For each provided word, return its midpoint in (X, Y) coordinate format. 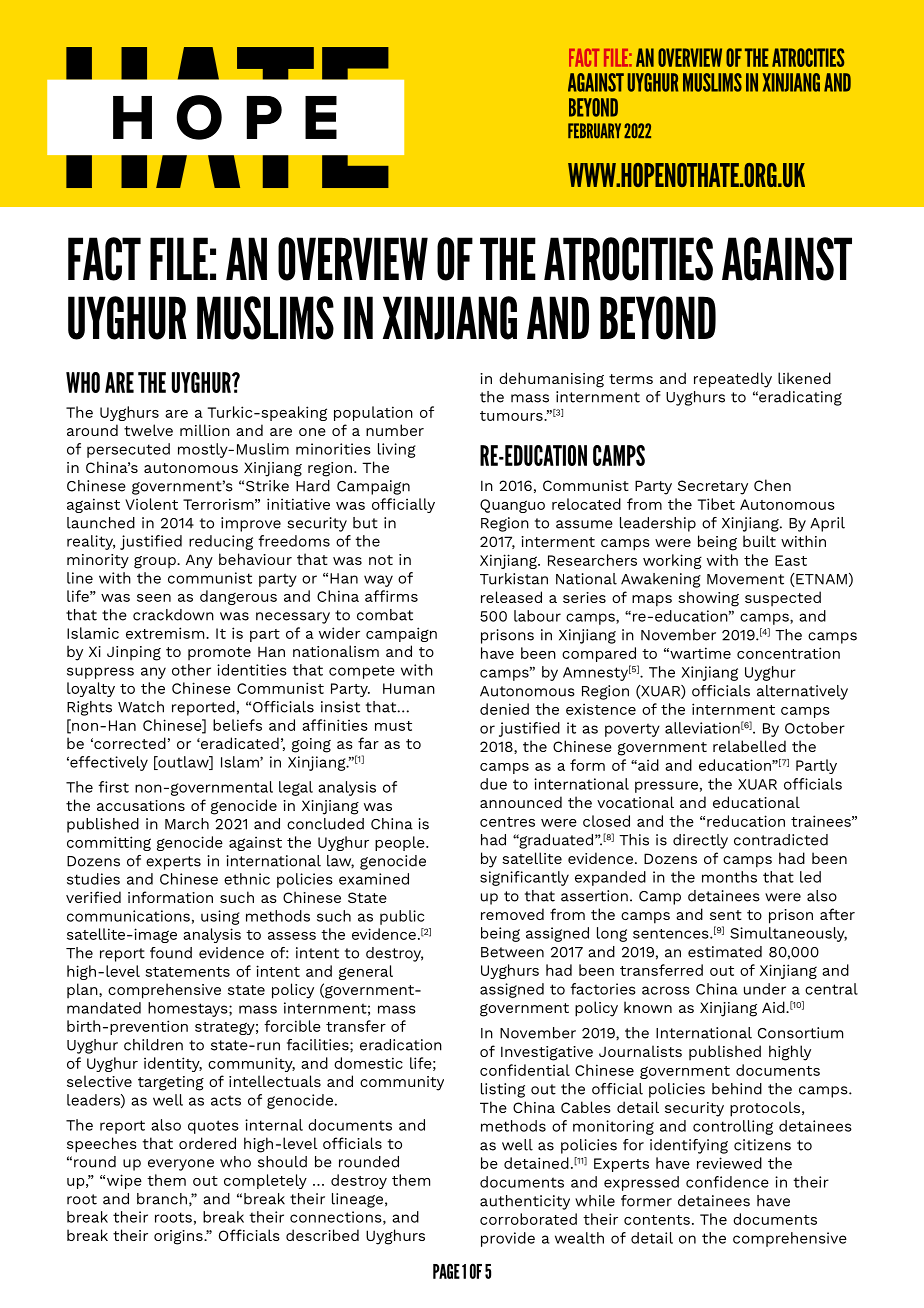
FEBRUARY (594, 131)
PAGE (446, 1271)
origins (179, 1237)
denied (504, 709)
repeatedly (733, 380)
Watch (141, 707)
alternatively (802, 692)
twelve (148, 430)
